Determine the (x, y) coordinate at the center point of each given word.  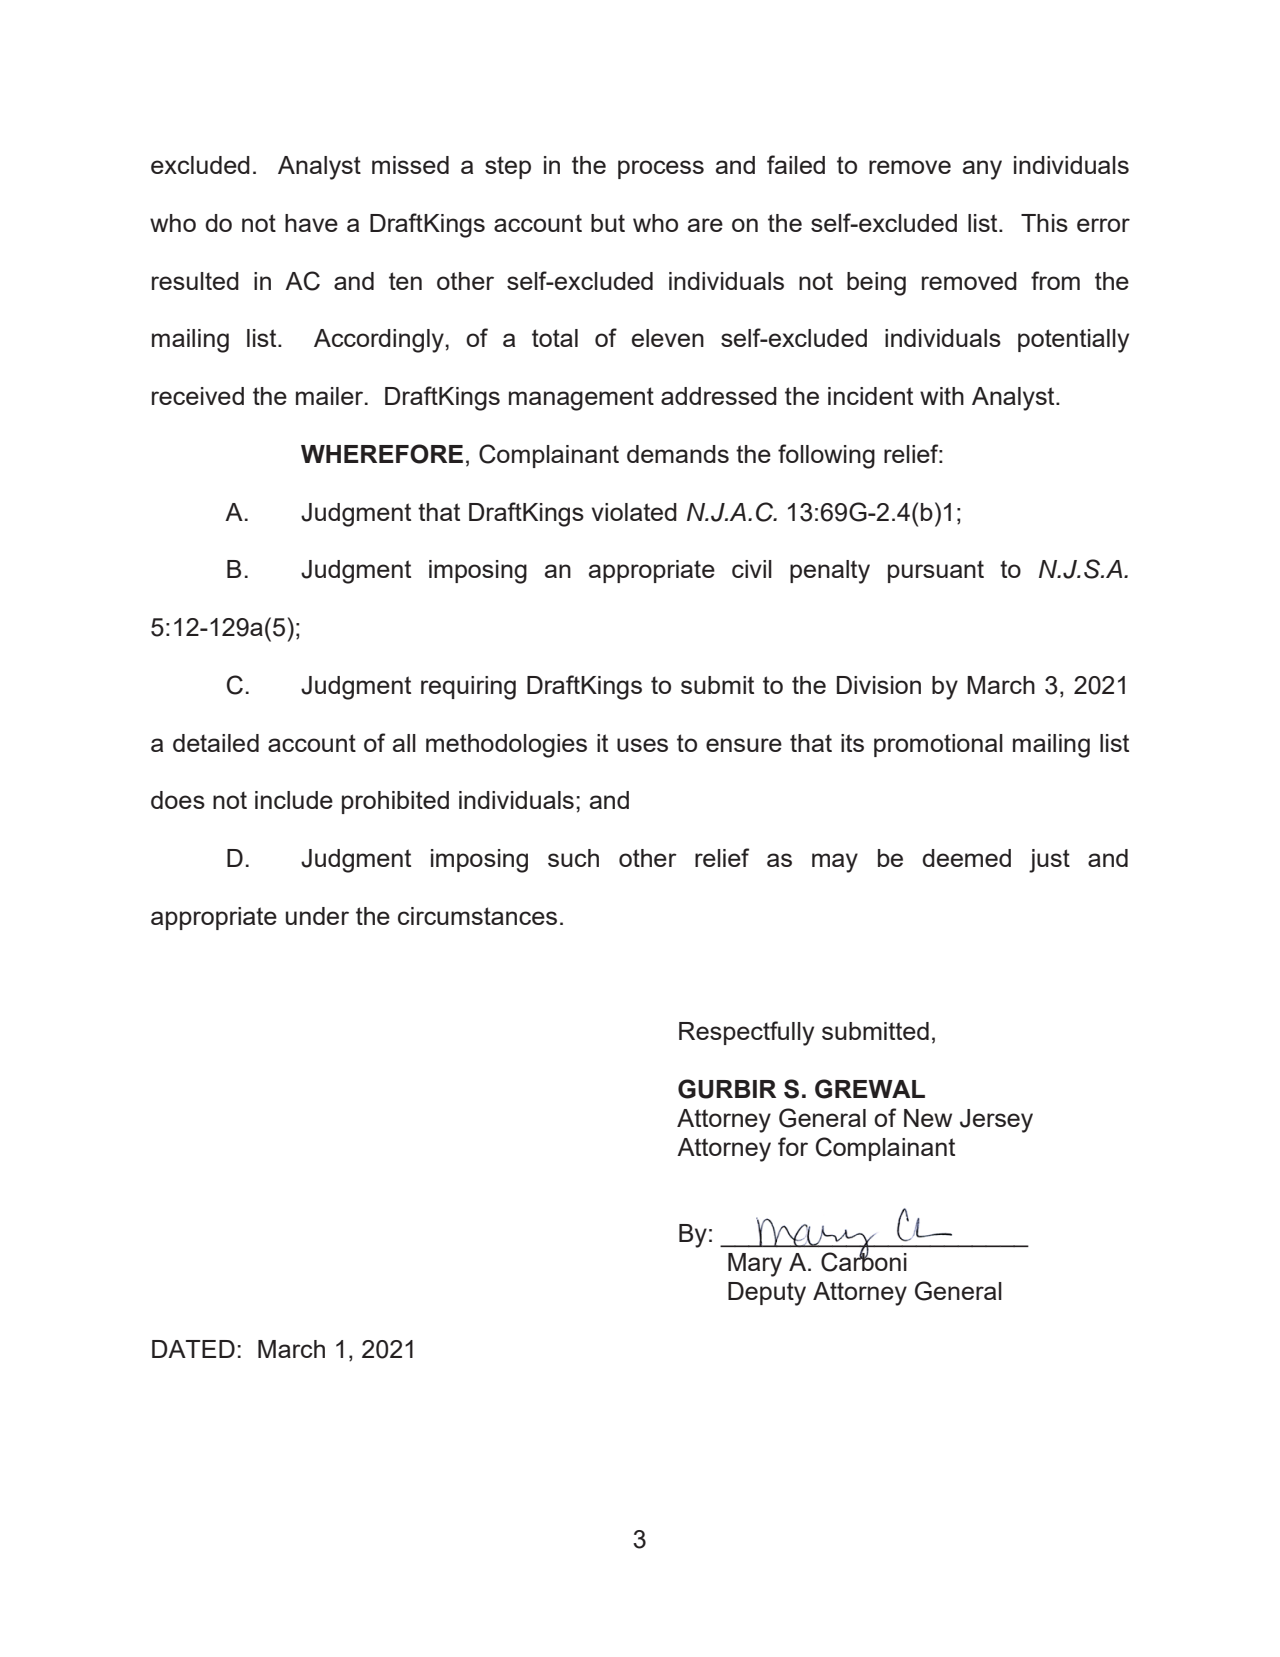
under (317, 916)
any (982, 170)
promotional (938, 745)
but (608, 223)
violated (634, 512)
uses (642, 745)
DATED (193, 1349)
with (942, 396)
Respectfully (746, 1033)
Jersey (996, 1121)
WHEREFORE (382, 454)
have (311, 223)
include (294, 800)
